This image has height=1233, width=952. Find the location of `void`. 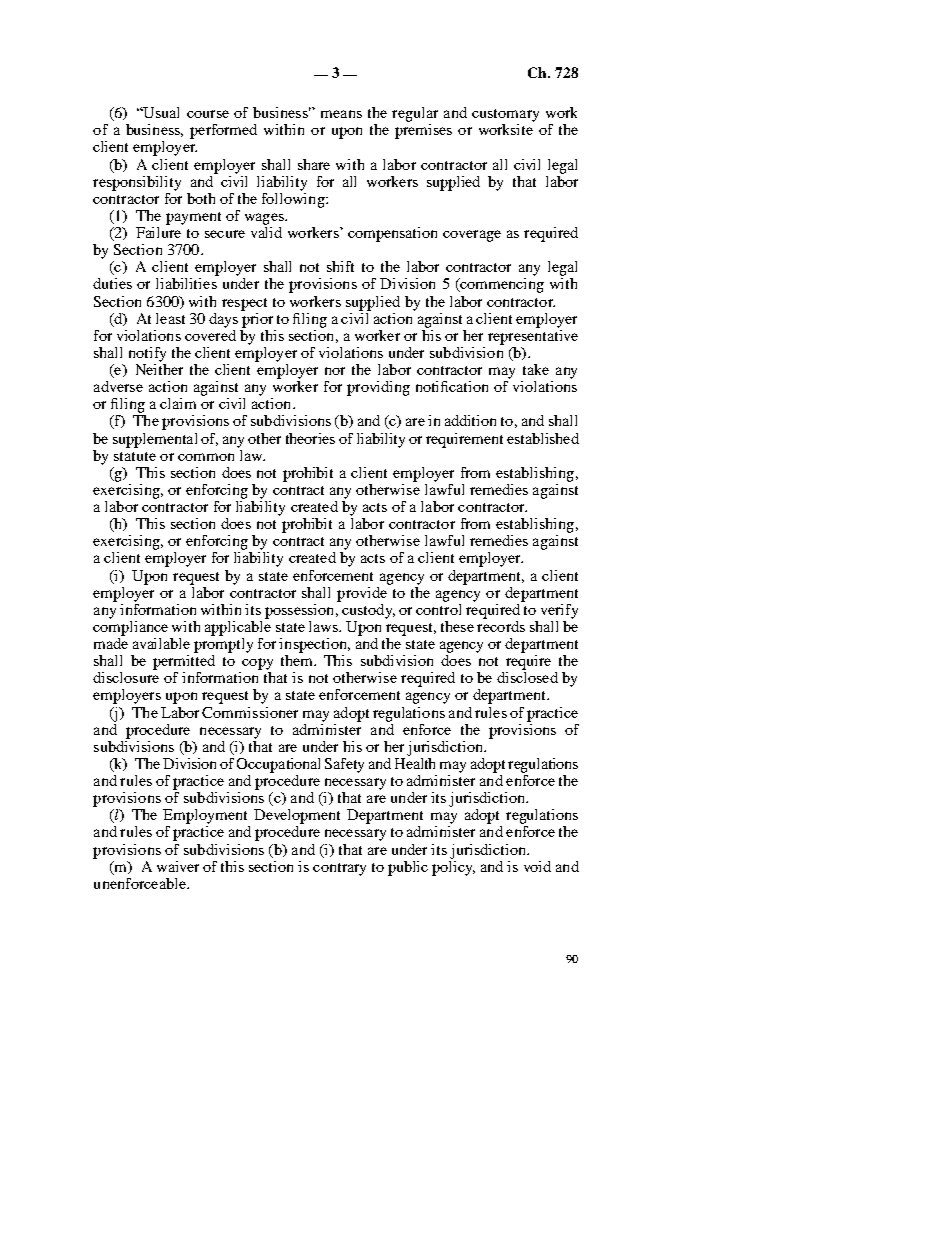

void is located at coordinates (537, 866).
